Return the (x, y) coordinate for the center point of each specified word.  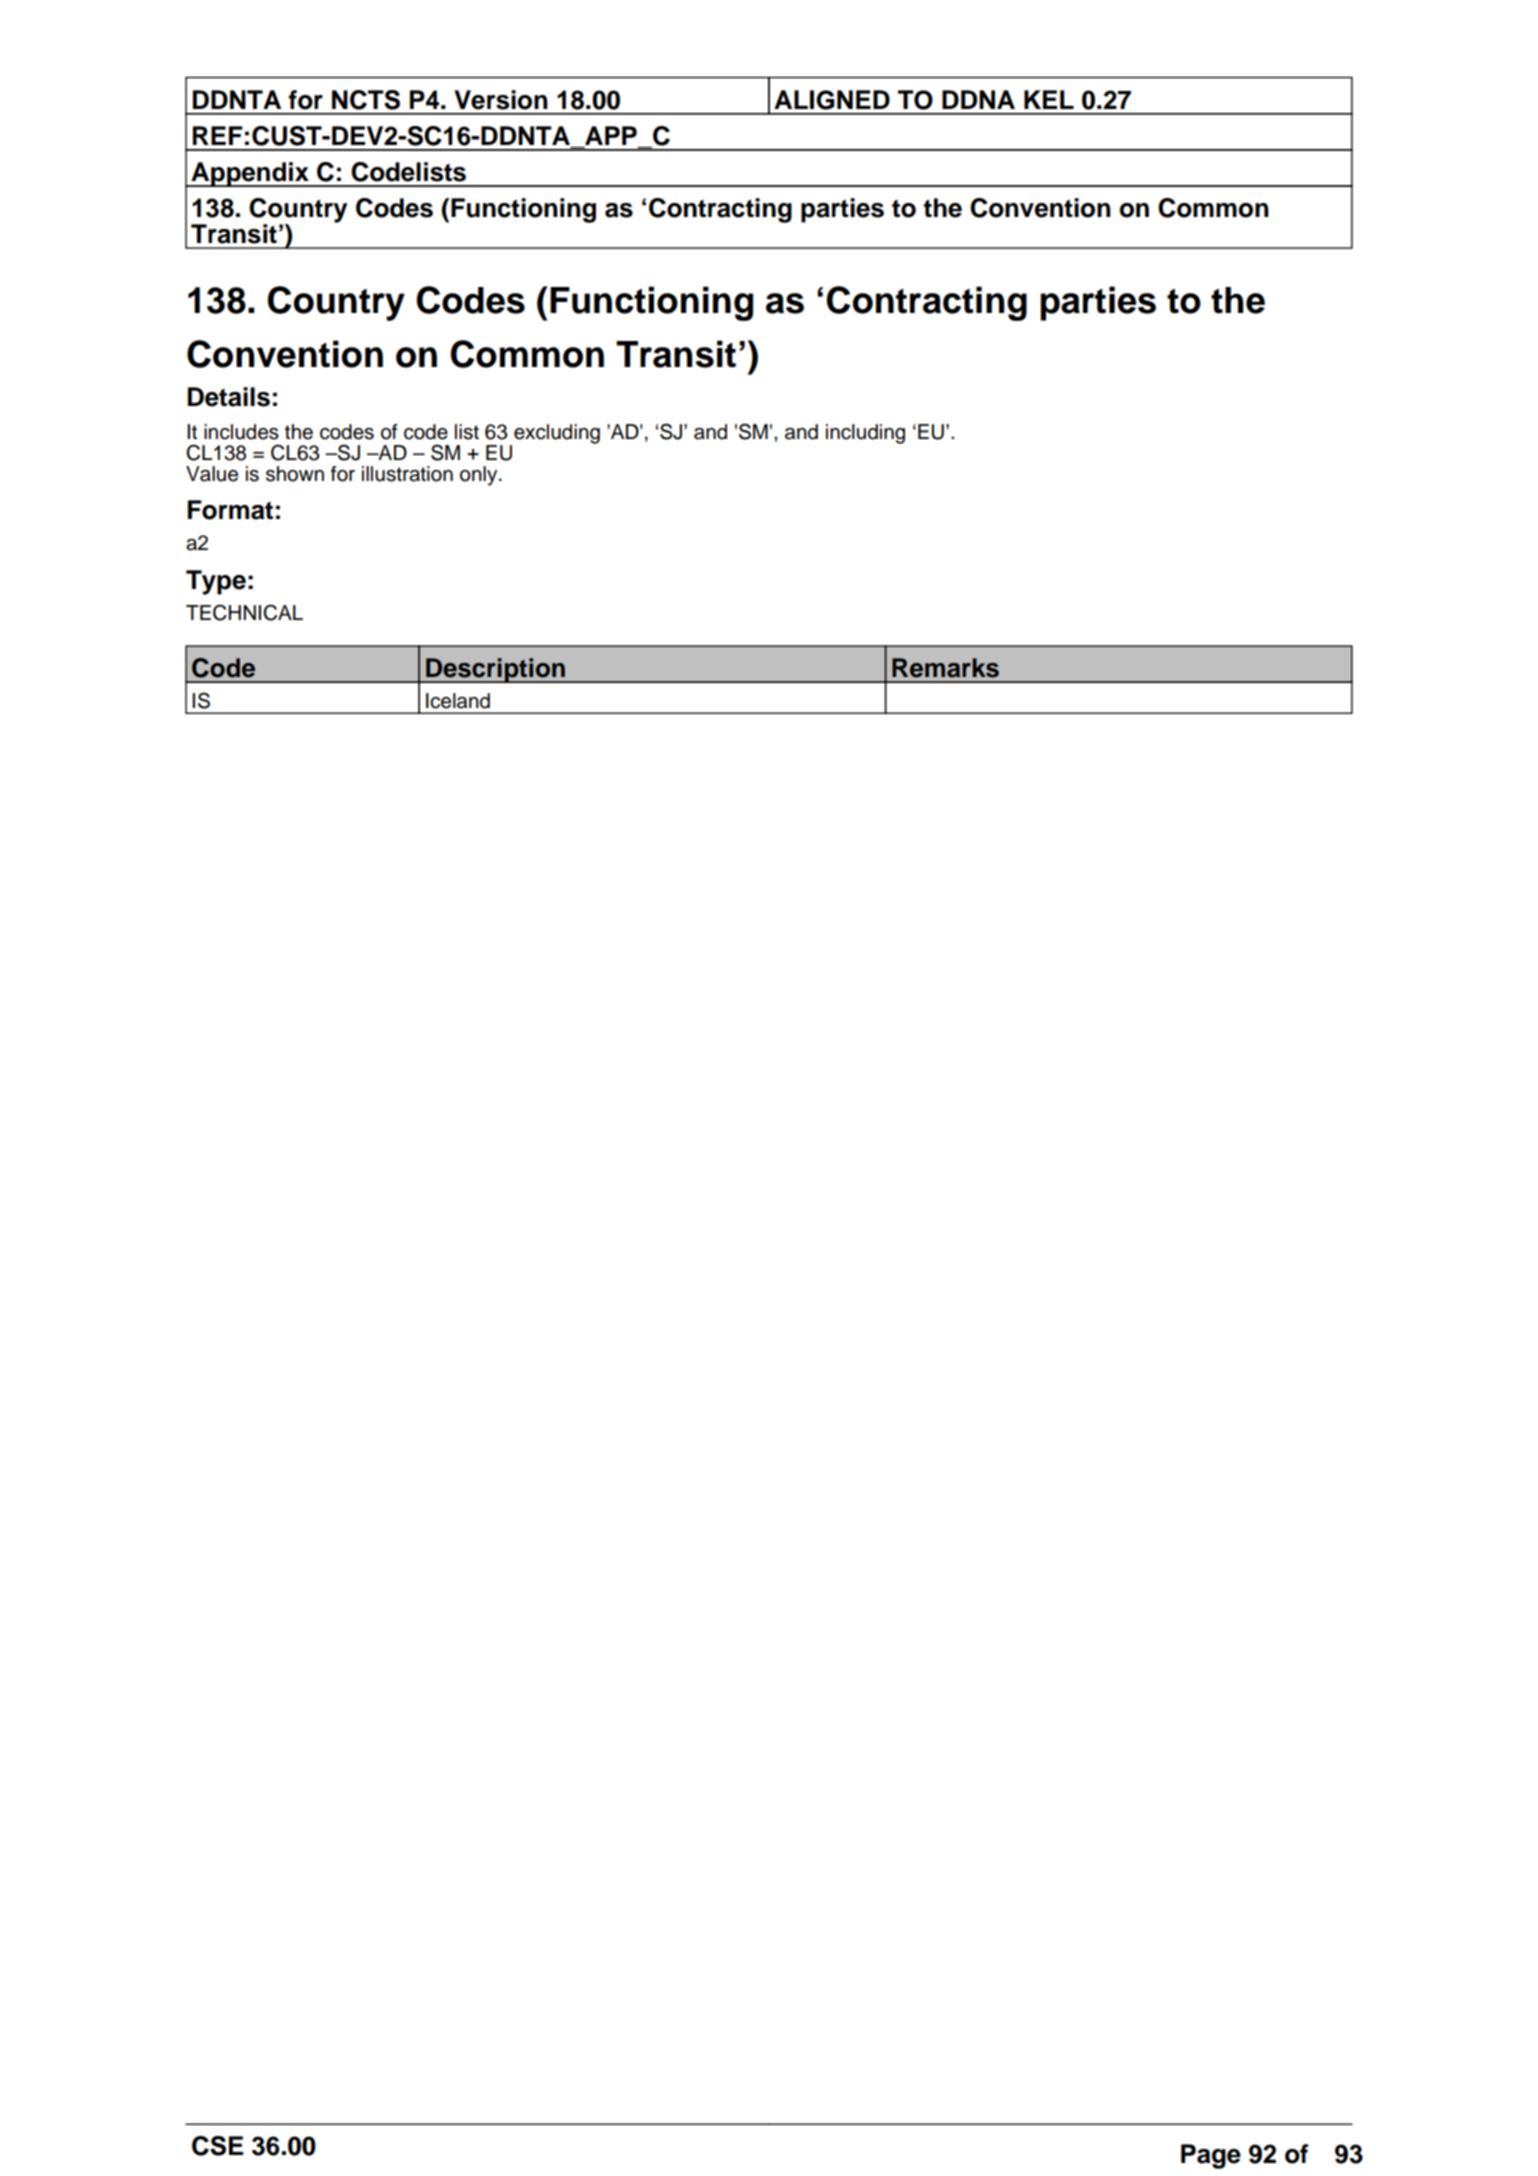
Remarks (945, 668)
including (865, 434)
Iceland (458, 701)
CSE (217, 2146)
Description (495, 670)
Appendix (250, 174)
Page (1211, 2156)
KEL (1049, 99)
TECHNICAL (244, 612)
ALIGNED (832, 100)
